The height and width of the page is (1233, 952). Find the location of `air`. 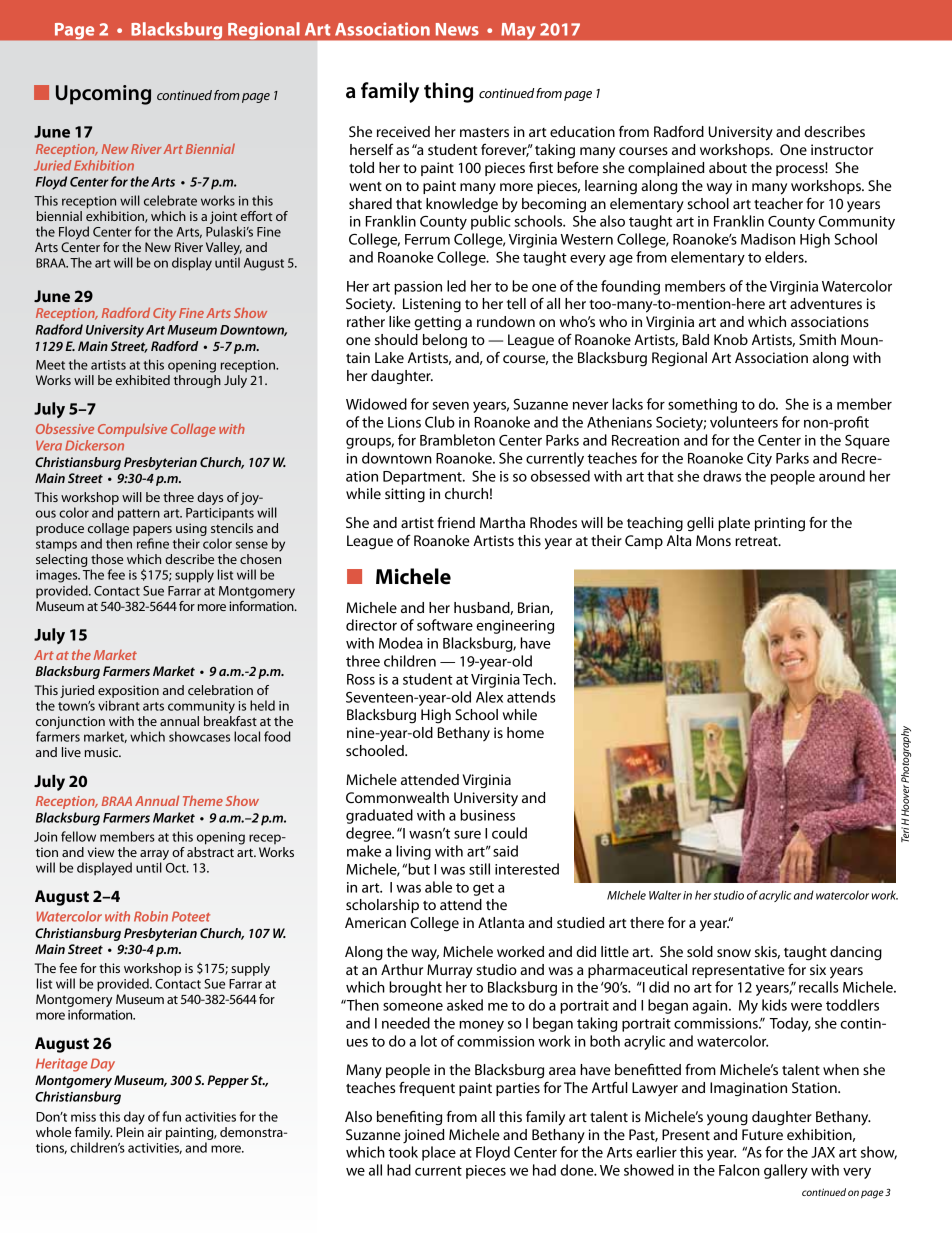

air is located at coordinates (155, 1132).
